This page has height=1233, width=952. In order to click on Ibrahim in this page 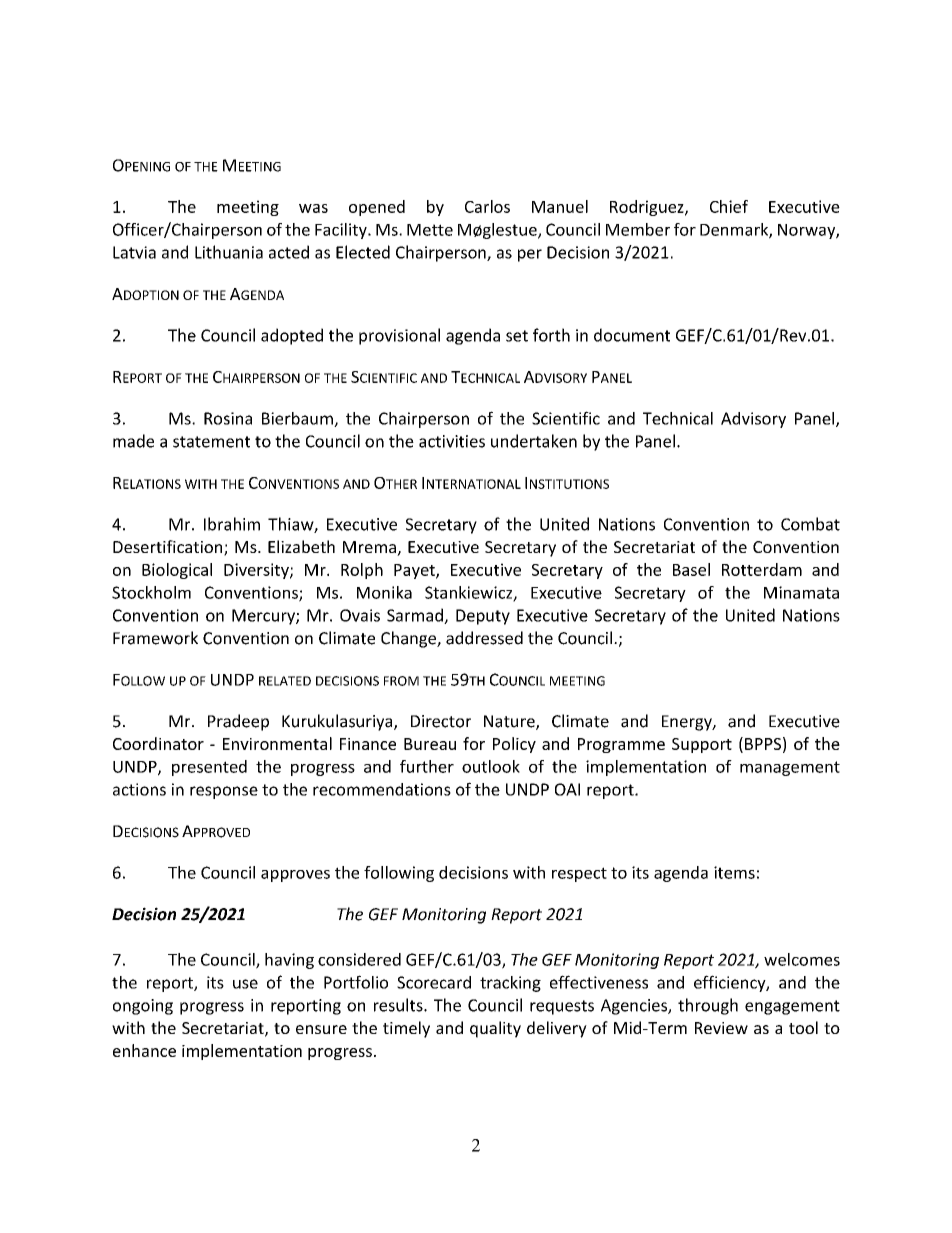, I will do `click(232, 524)`.
